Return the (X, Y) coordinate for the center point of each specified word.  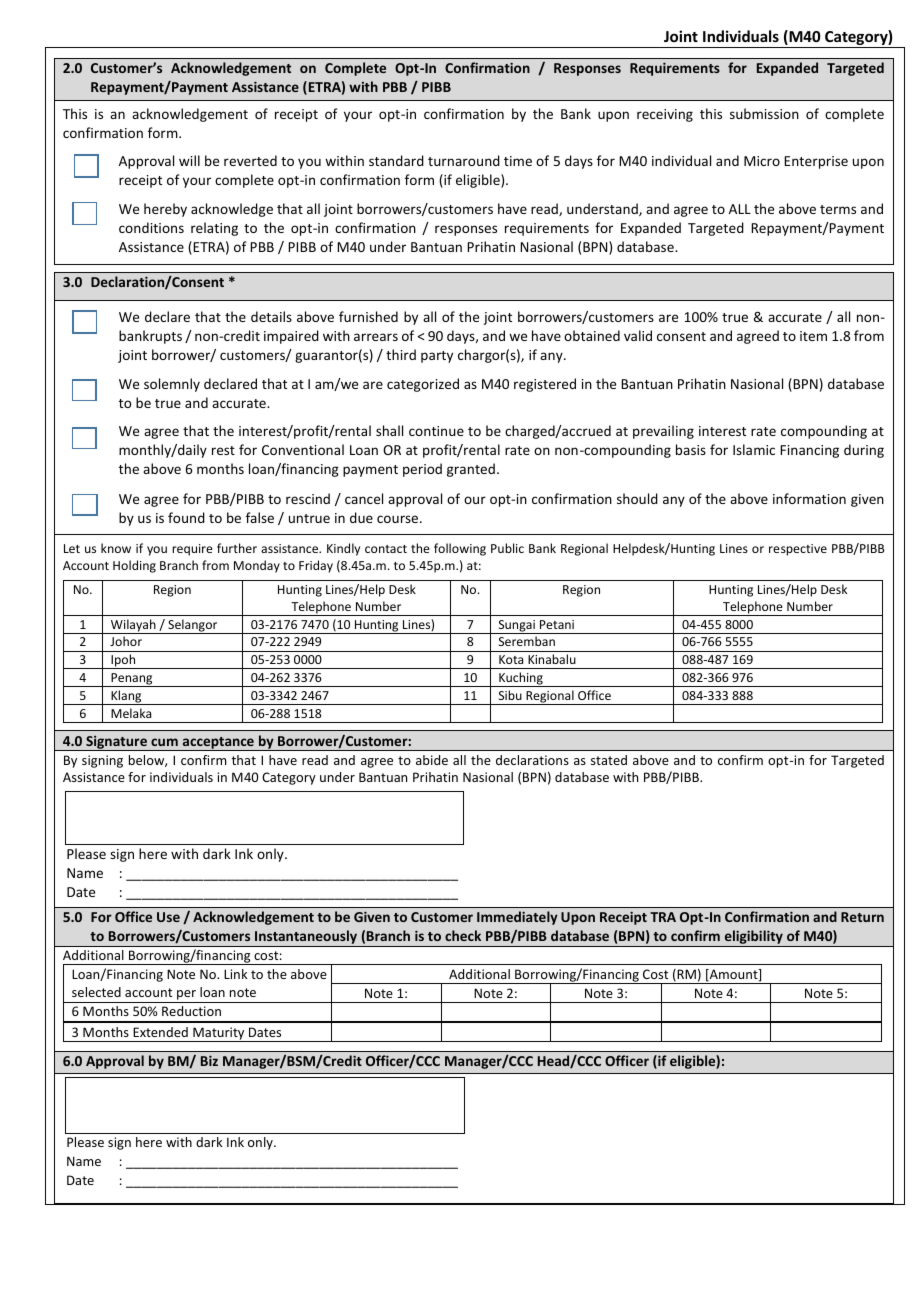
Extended (160, 1032)
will (189, 160)
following (460, 549)
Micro (762, 161)
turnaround (464, 160)
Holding (134, 566)
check (463, 935)
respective (798, 550)
